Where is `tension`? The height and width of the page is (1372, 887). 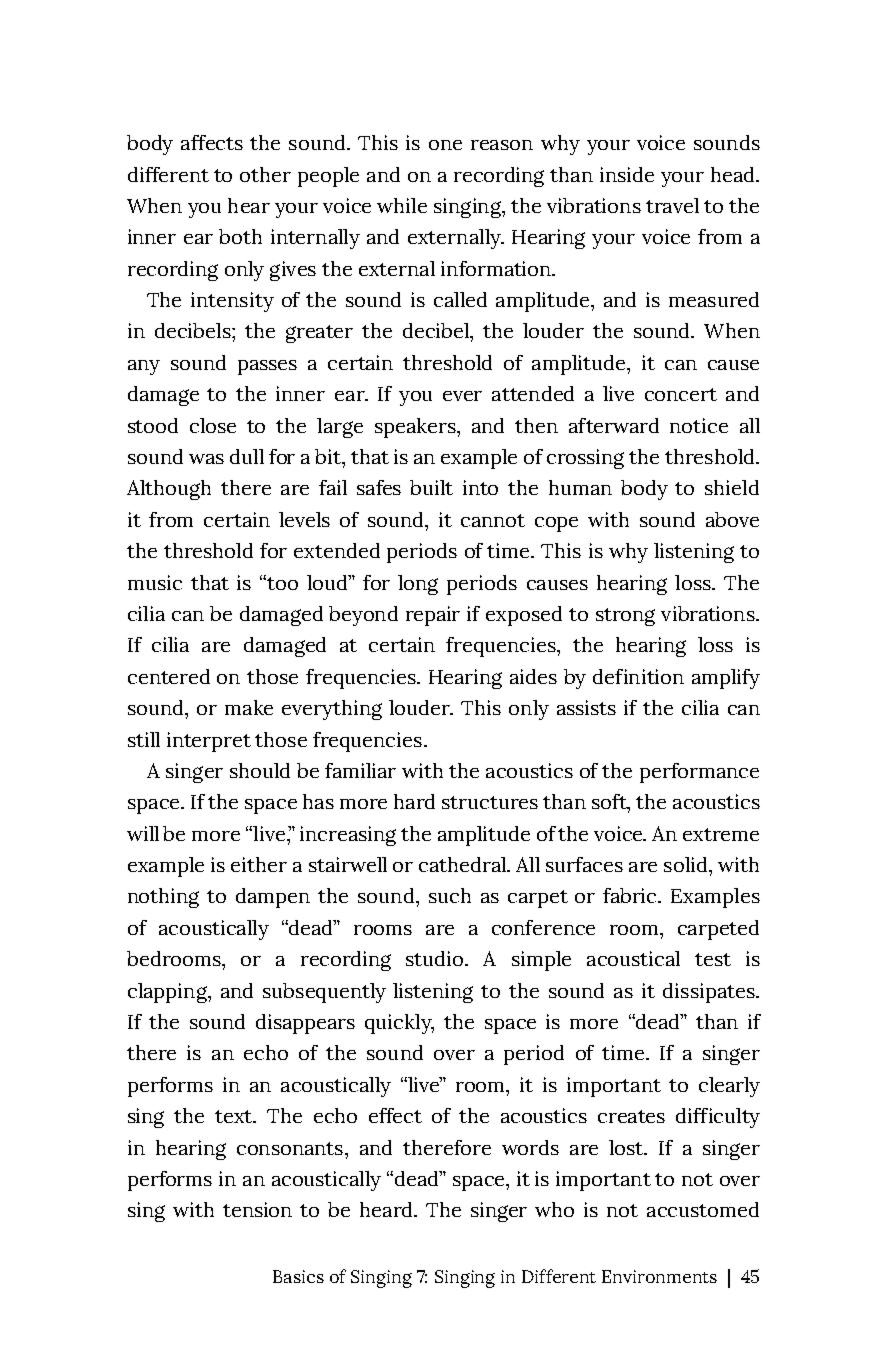
tension is located at coordinates (257, 1209).
